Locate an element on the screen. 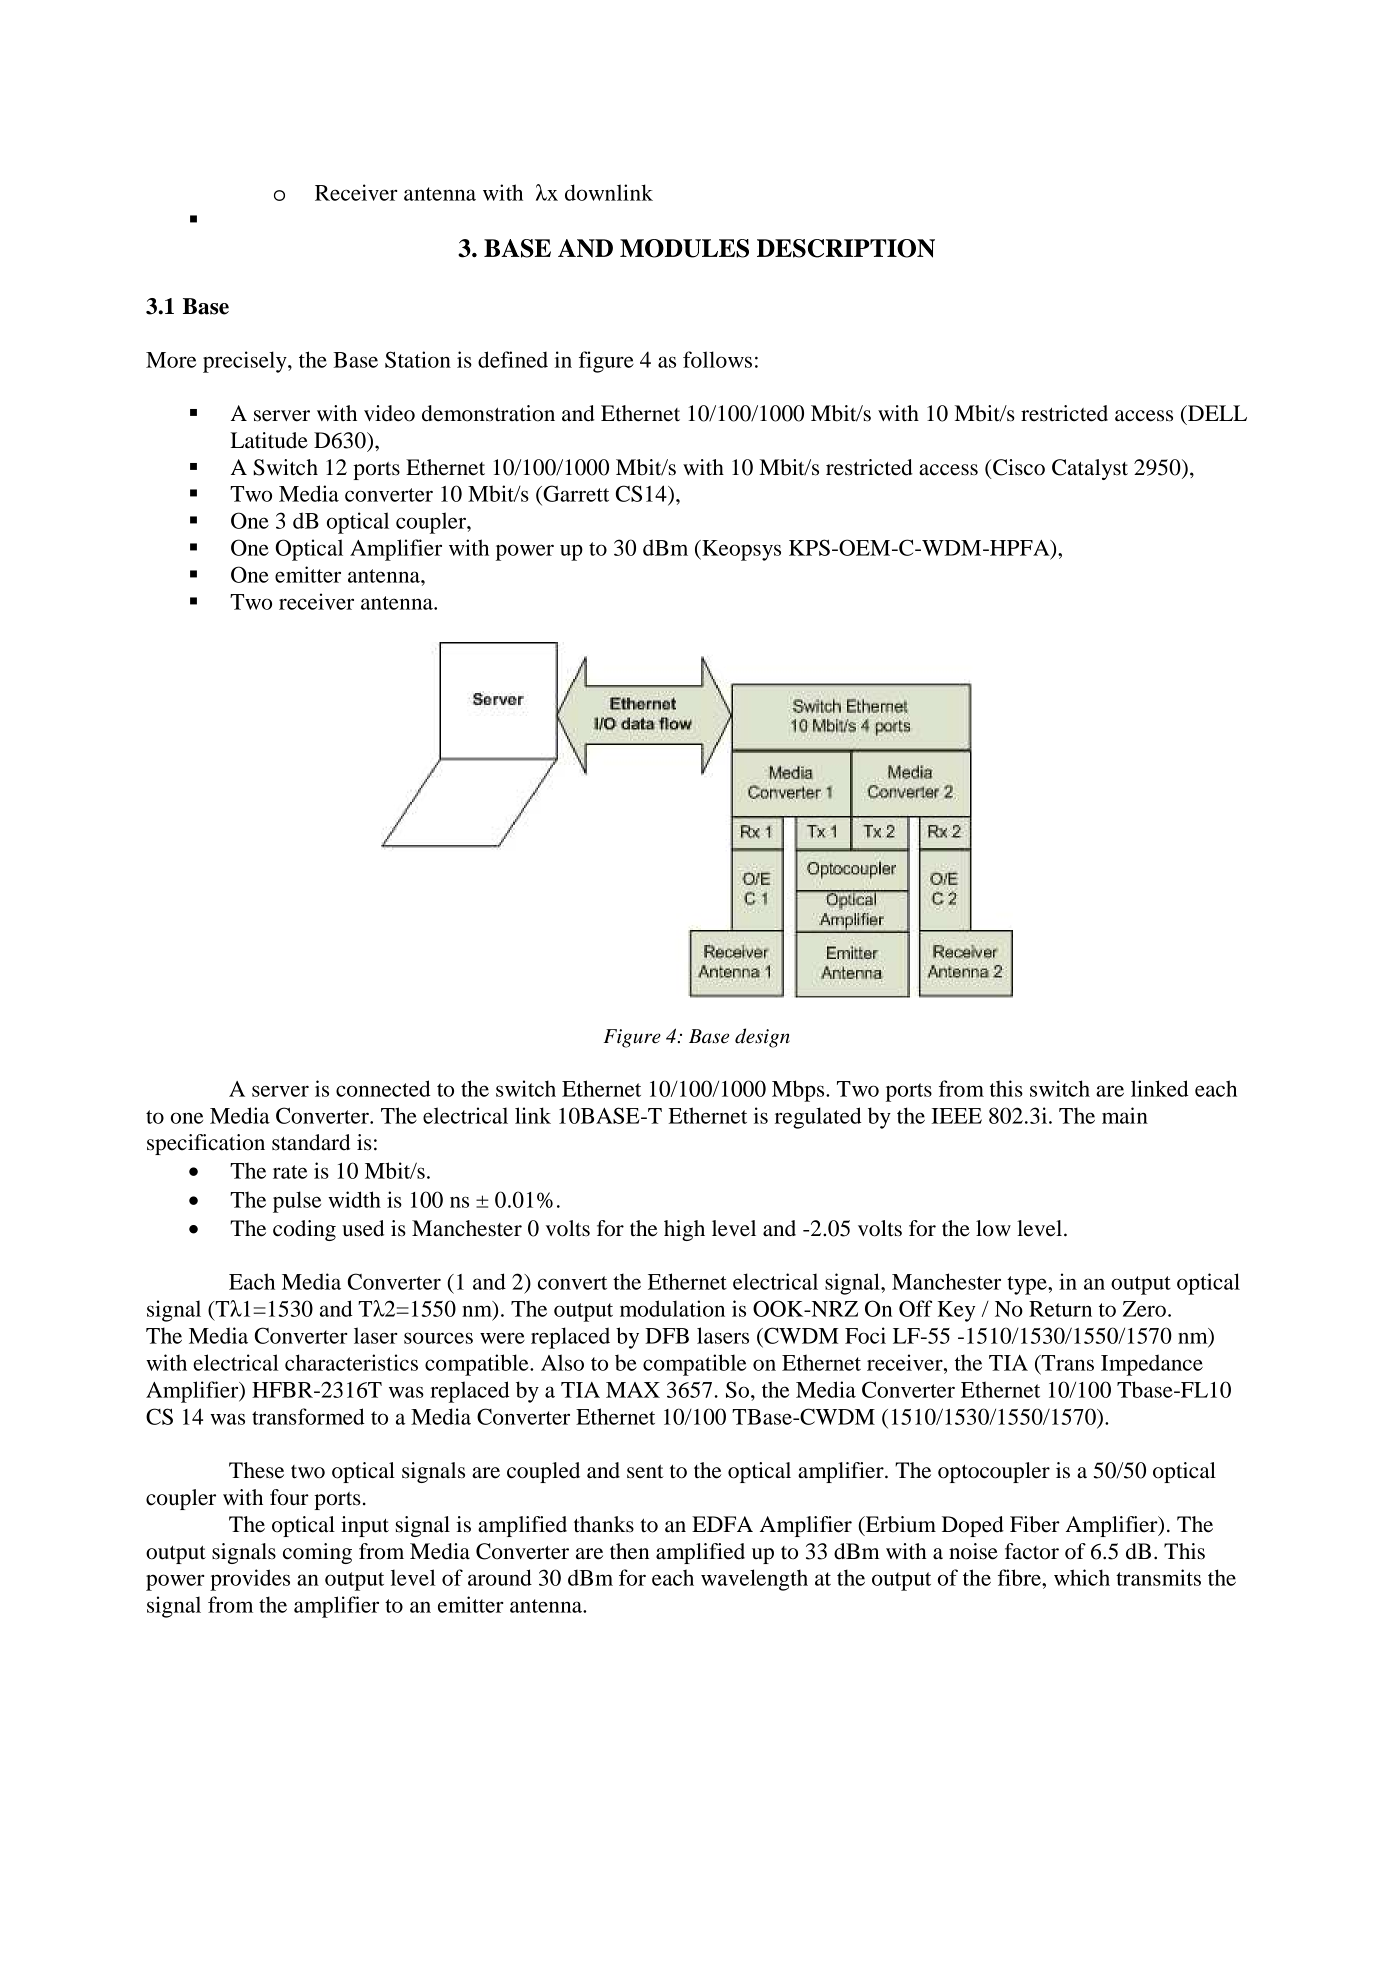 This screenshot has height=1972, width=1393. Garrett is located at coordinates (575, 493).
